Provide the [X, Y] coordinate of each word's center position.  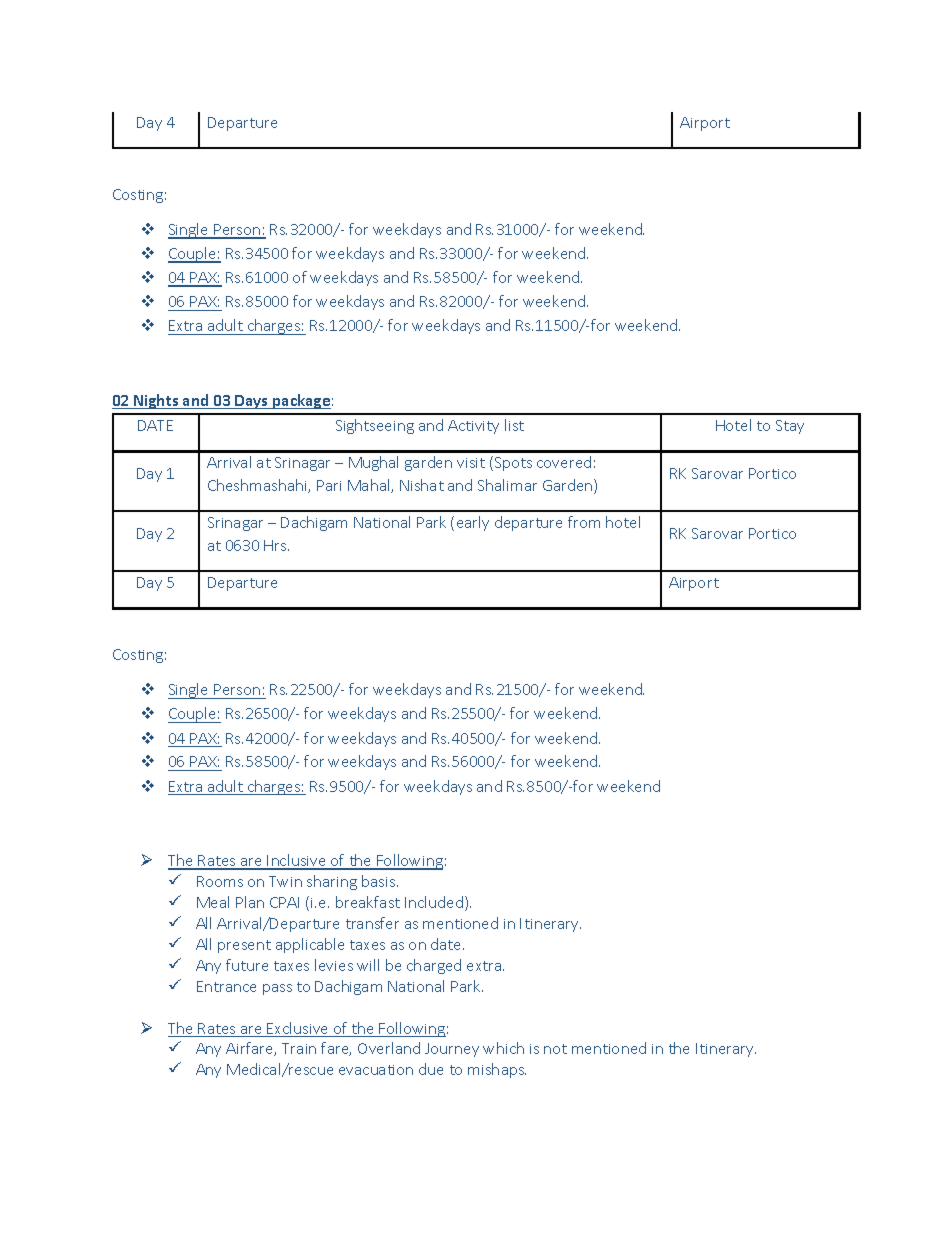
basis [380, 881]
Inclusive [297, 861]
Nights [156, 401]
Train [299, 1048]
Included [435, 903]
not [555, 1049]
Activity [473, 427]
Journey [452, 1050]
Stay [790, 427]
